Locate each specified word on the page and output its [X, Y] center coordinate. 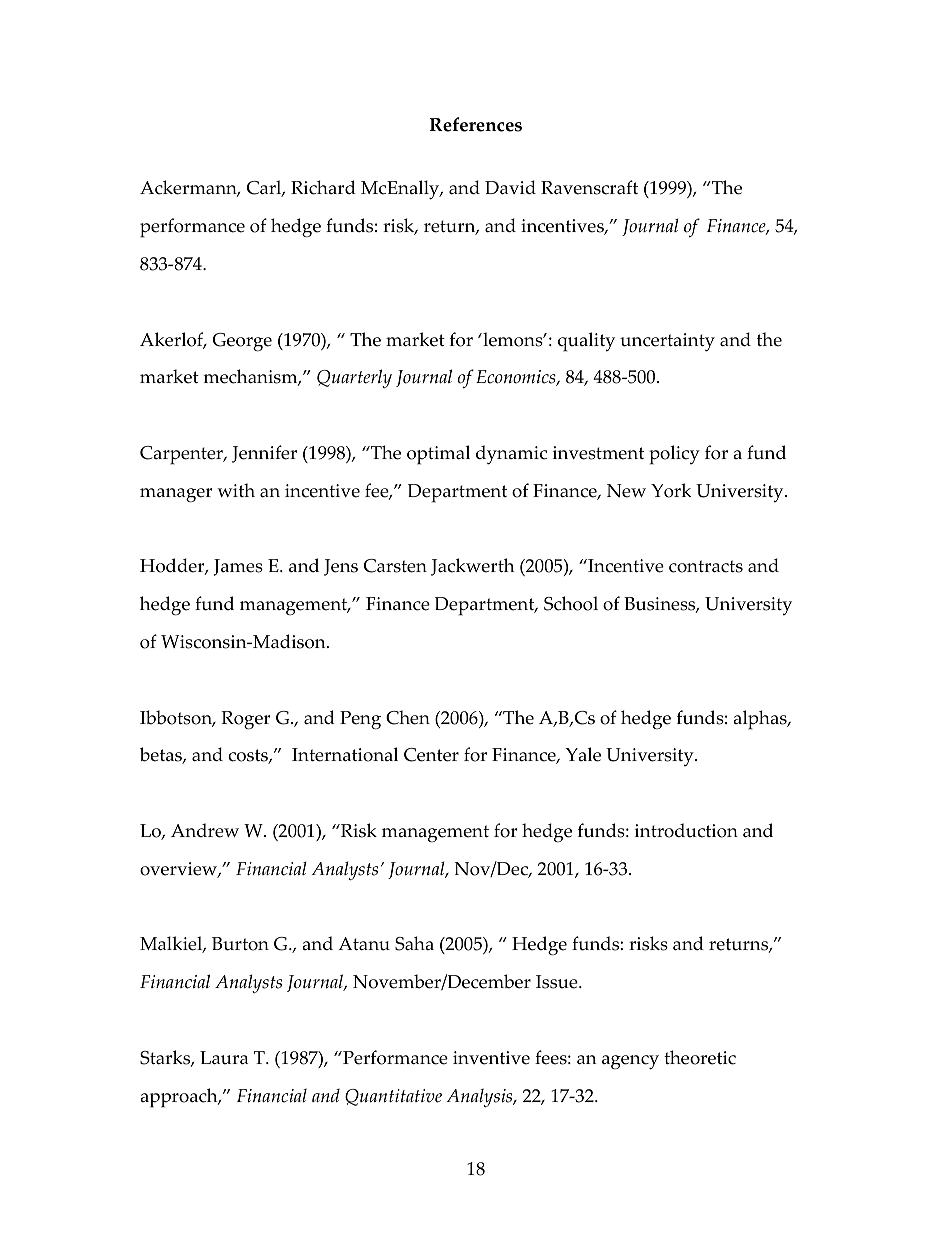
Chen [408, 717]
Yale [583, 754]
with [236, 490]
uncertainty [667, 342]
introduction [686, 830]
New [626, 491]
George [242, 342]
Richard [323, 187]
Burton [240, 944]
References [476, 124]
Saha [414, 943]
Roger [245, 720]
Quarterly [354, 378]
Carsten [395, 566]
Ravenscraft [589, 187]
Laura [224, 1058]
